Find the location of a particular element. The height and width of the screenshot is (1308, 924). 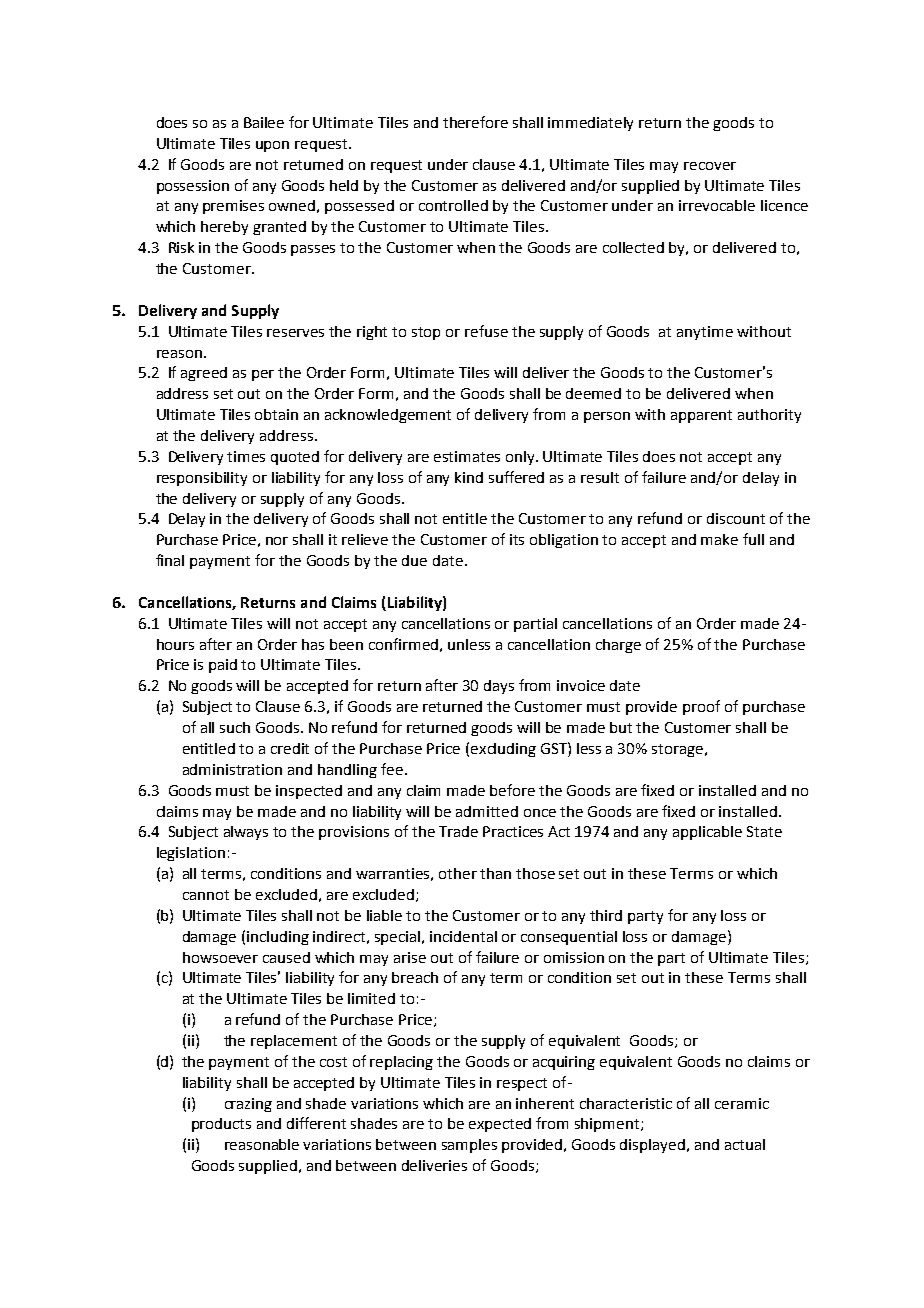

upon is located at coordinates (272, 146).
